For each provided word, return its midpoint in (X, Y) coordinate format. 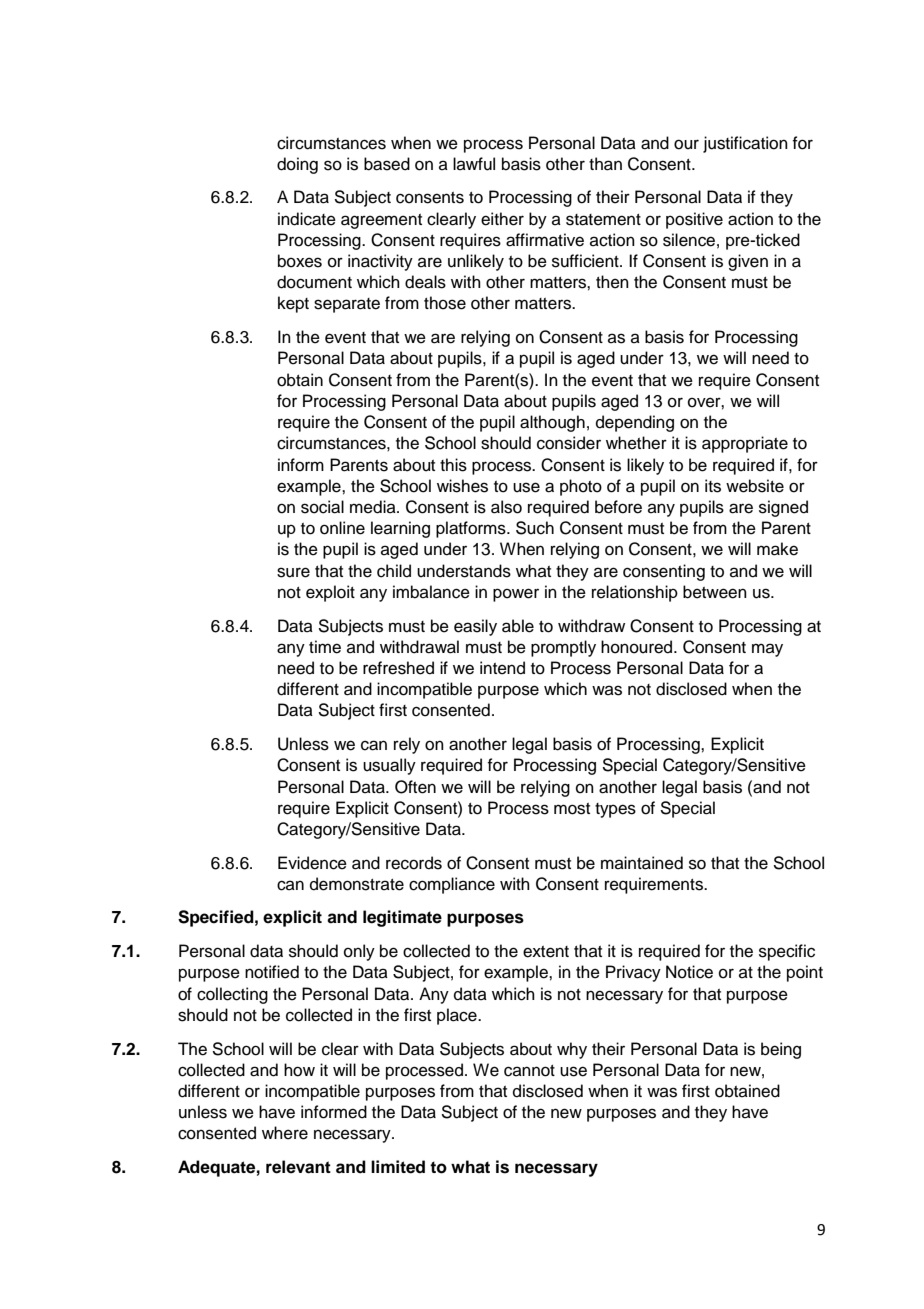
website (755, 486)
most (572, 809)
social (322, 507)
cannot (529, 1071)
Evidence (312, 863)
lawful (474, 164)
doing (297, 165)
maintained (642, 863)
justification (745, 144)
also (506, 507)
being (781, 1050)
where (285, 1133)
